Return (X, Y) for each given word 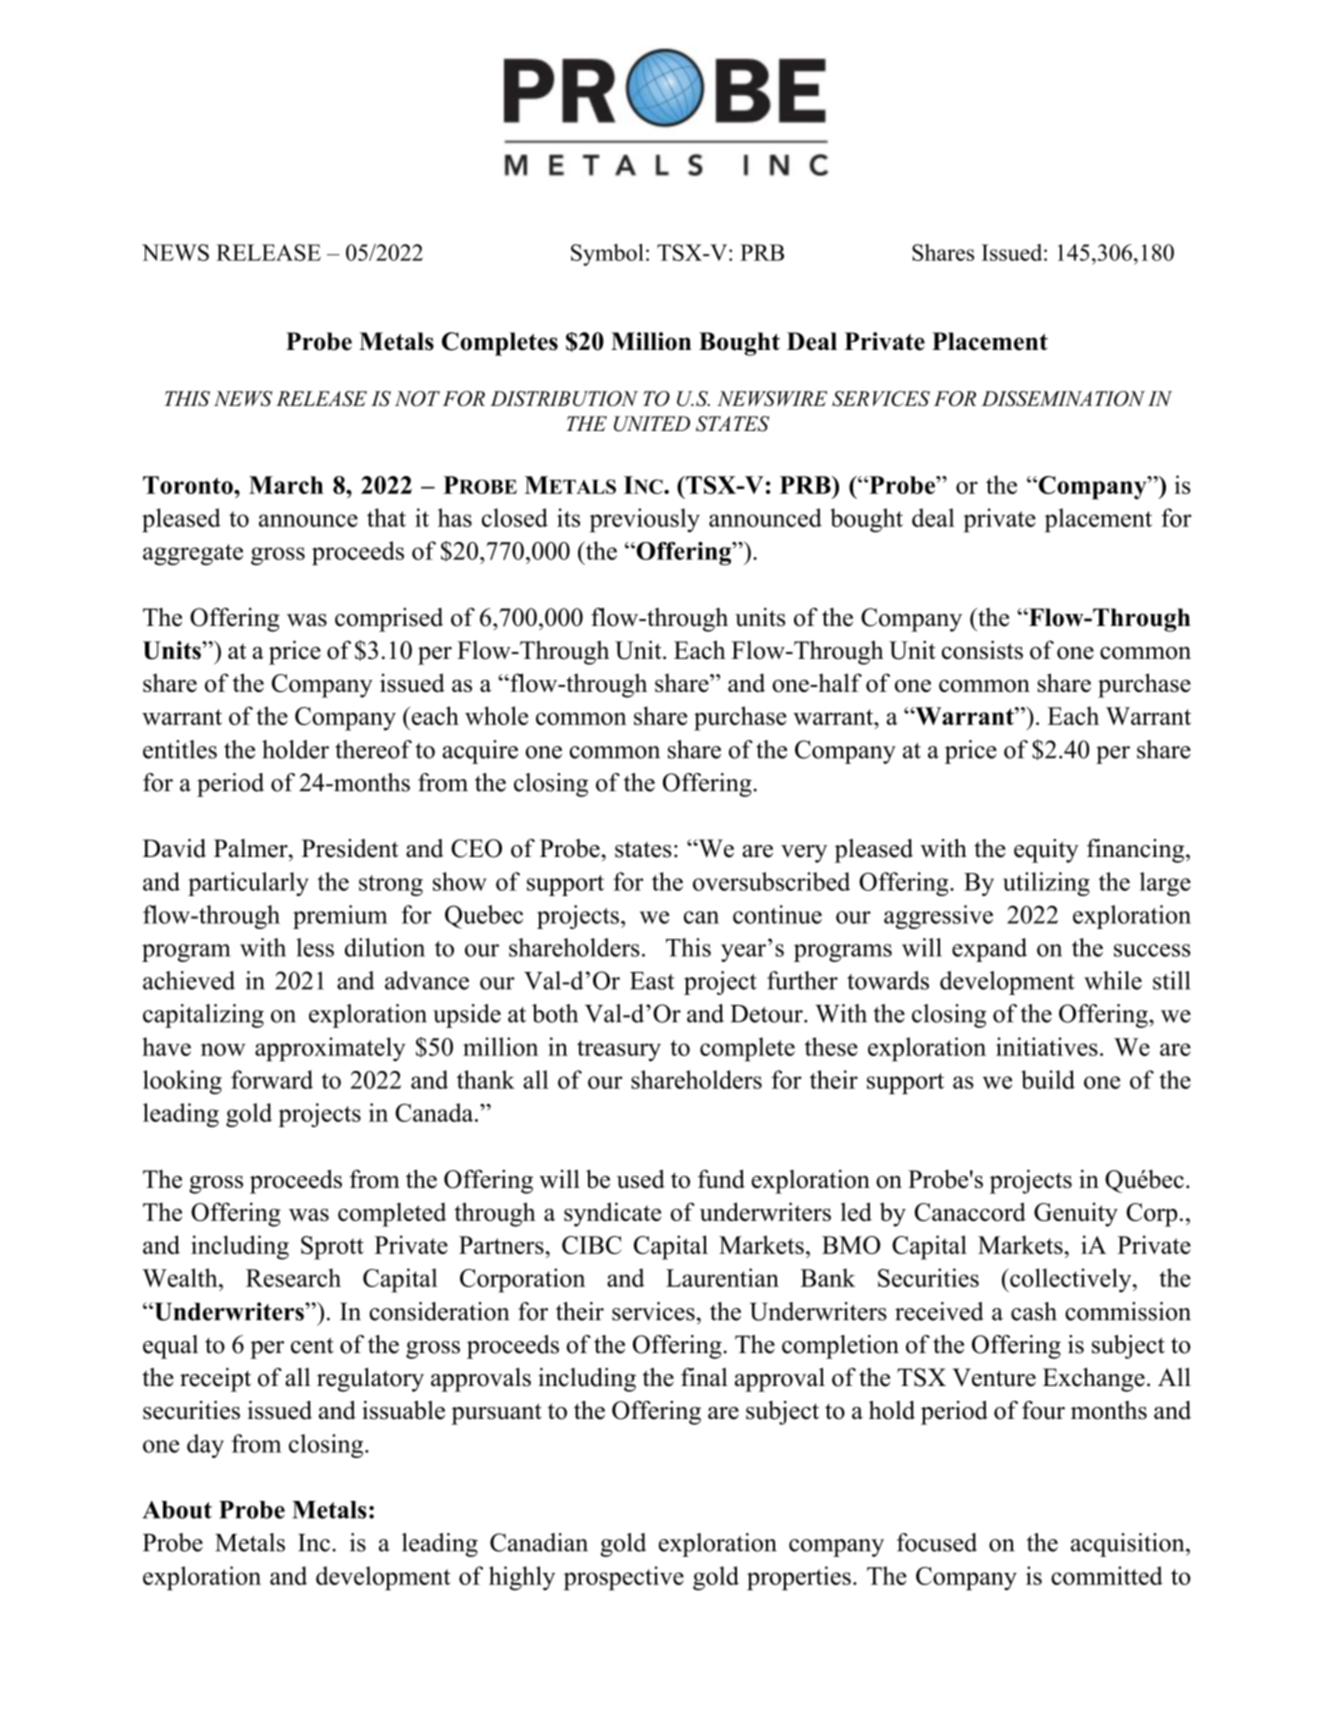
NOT (417, 399)
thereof (373, 749)
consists (982, 650)
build (1048, 1079)
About (177, 1510)
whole (496, 715)
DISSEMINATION (1063, 399)
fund (721, 1179)
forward (272, 1079)
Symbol (607, 255)
